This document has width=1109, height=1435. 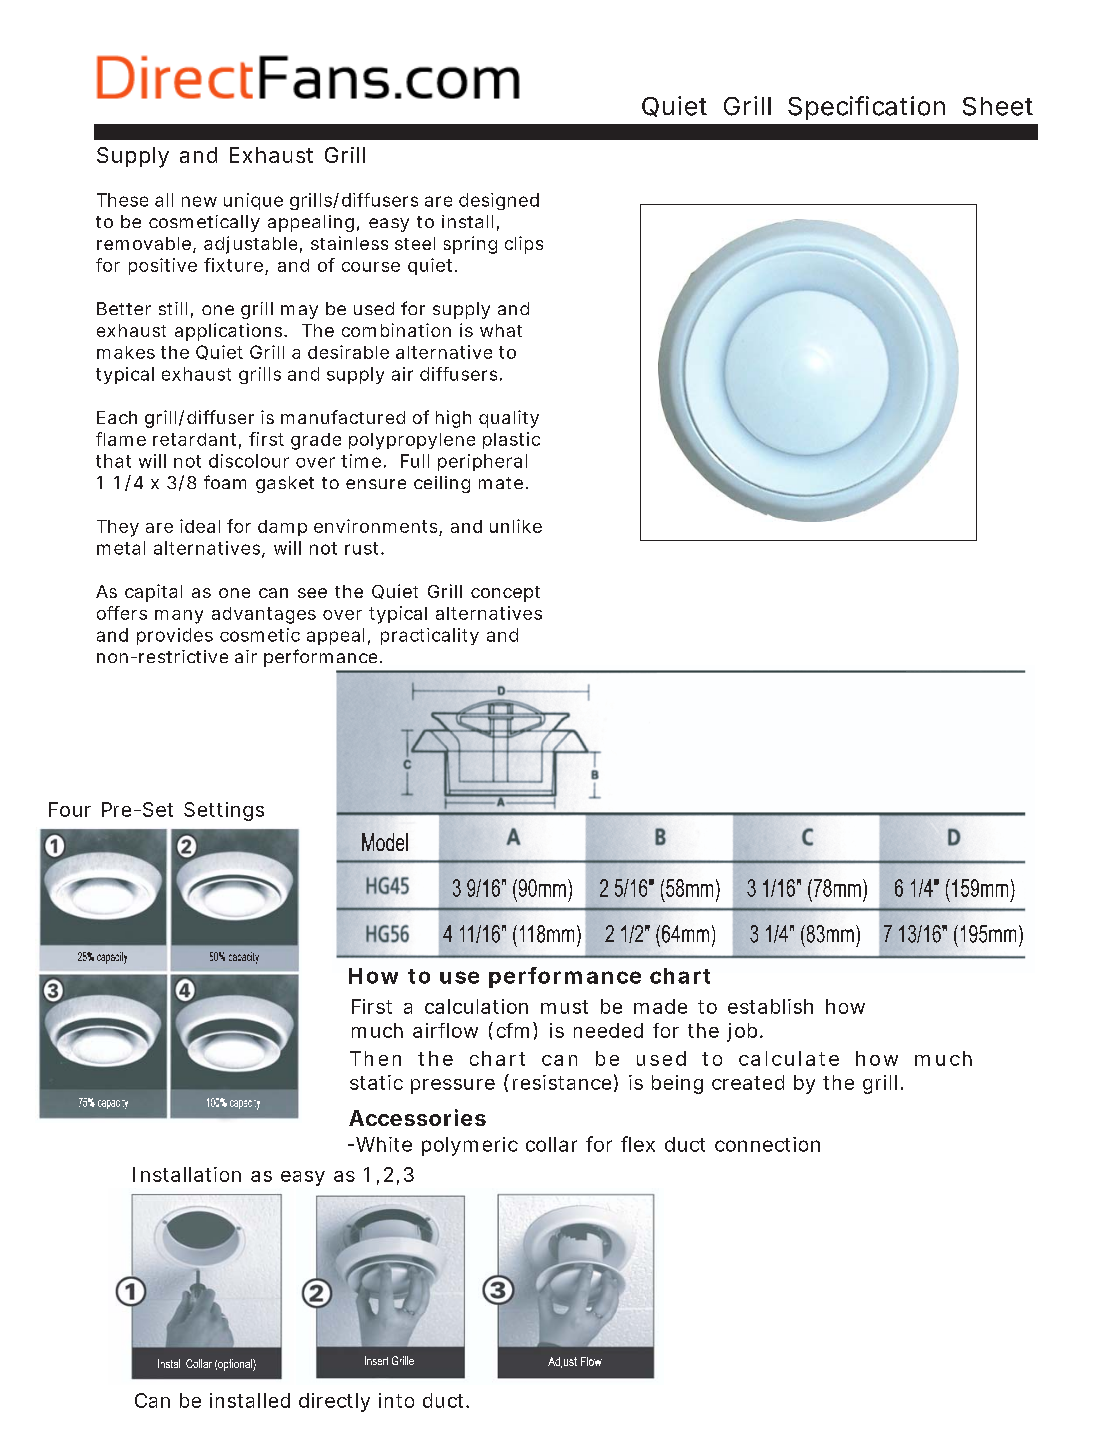 What do you see at coordinates (499, 201) in the document?
I see `designed` at bounding box center [499, 201].
